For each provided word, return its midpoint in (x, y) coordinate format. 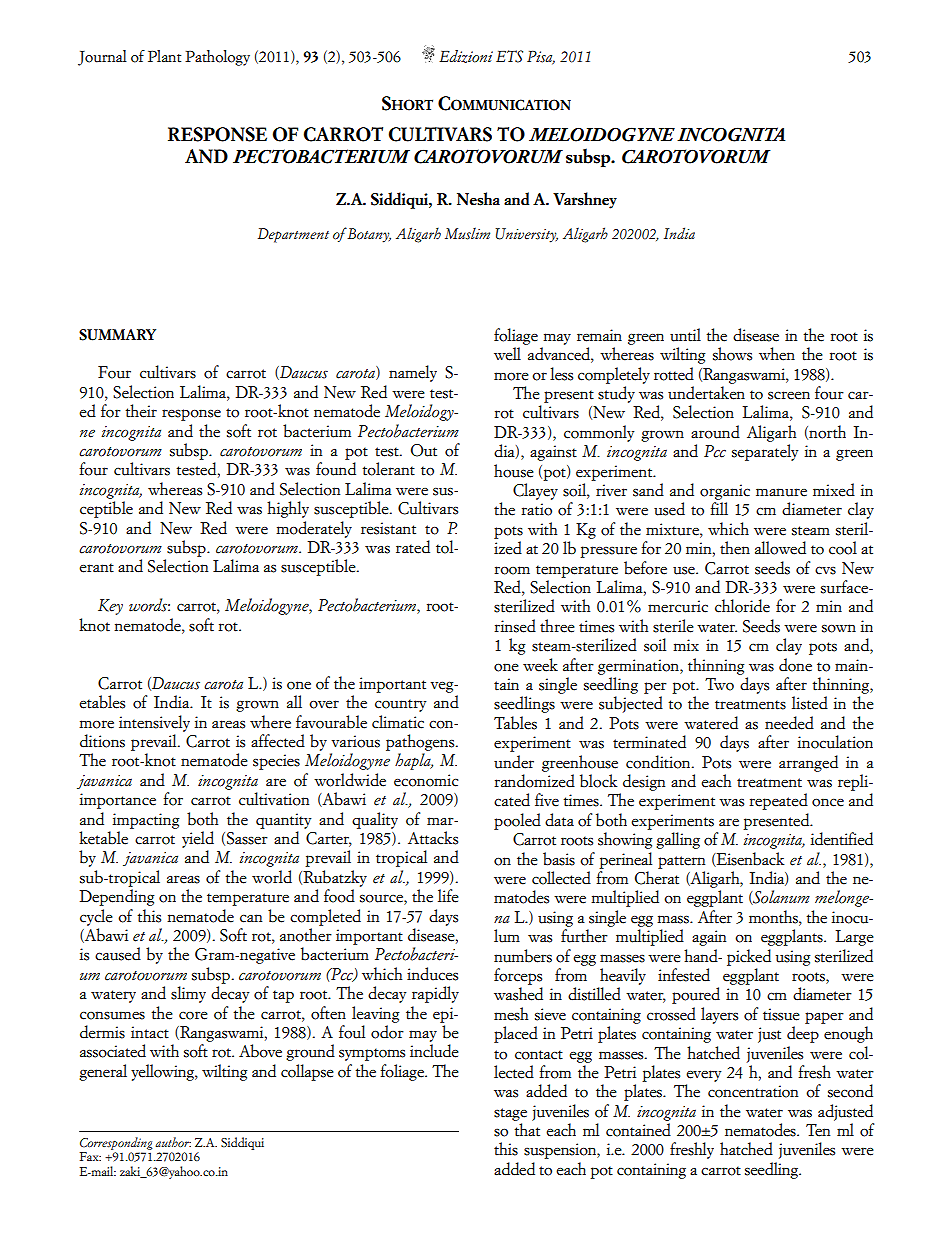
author (173, 1142)
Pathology (217, 58)
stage (510, 1114)
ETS (509, 56)
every (703, 1076)
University (527, 235)
